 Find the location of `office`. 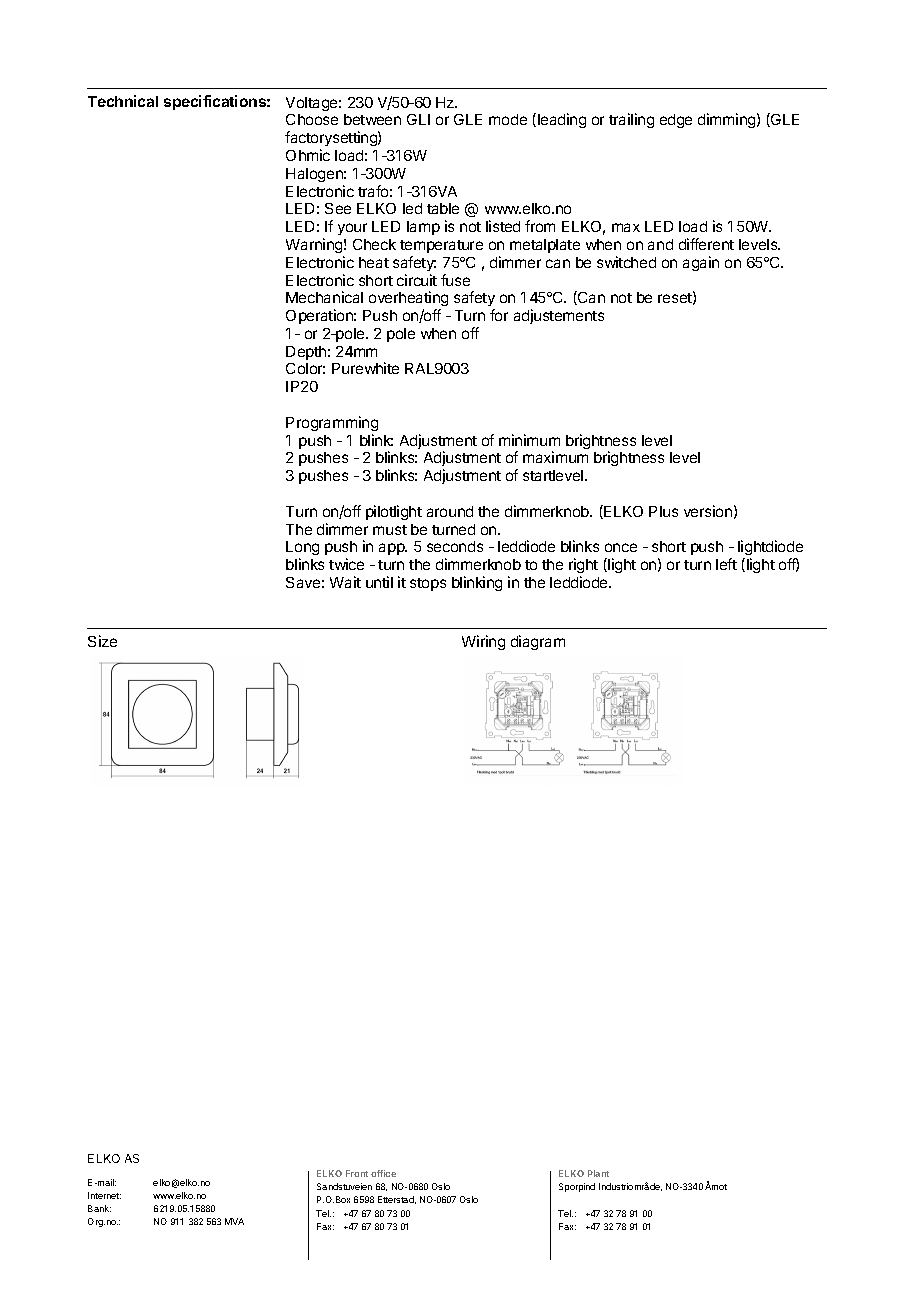

office is located at coordinates (383, 1173).
